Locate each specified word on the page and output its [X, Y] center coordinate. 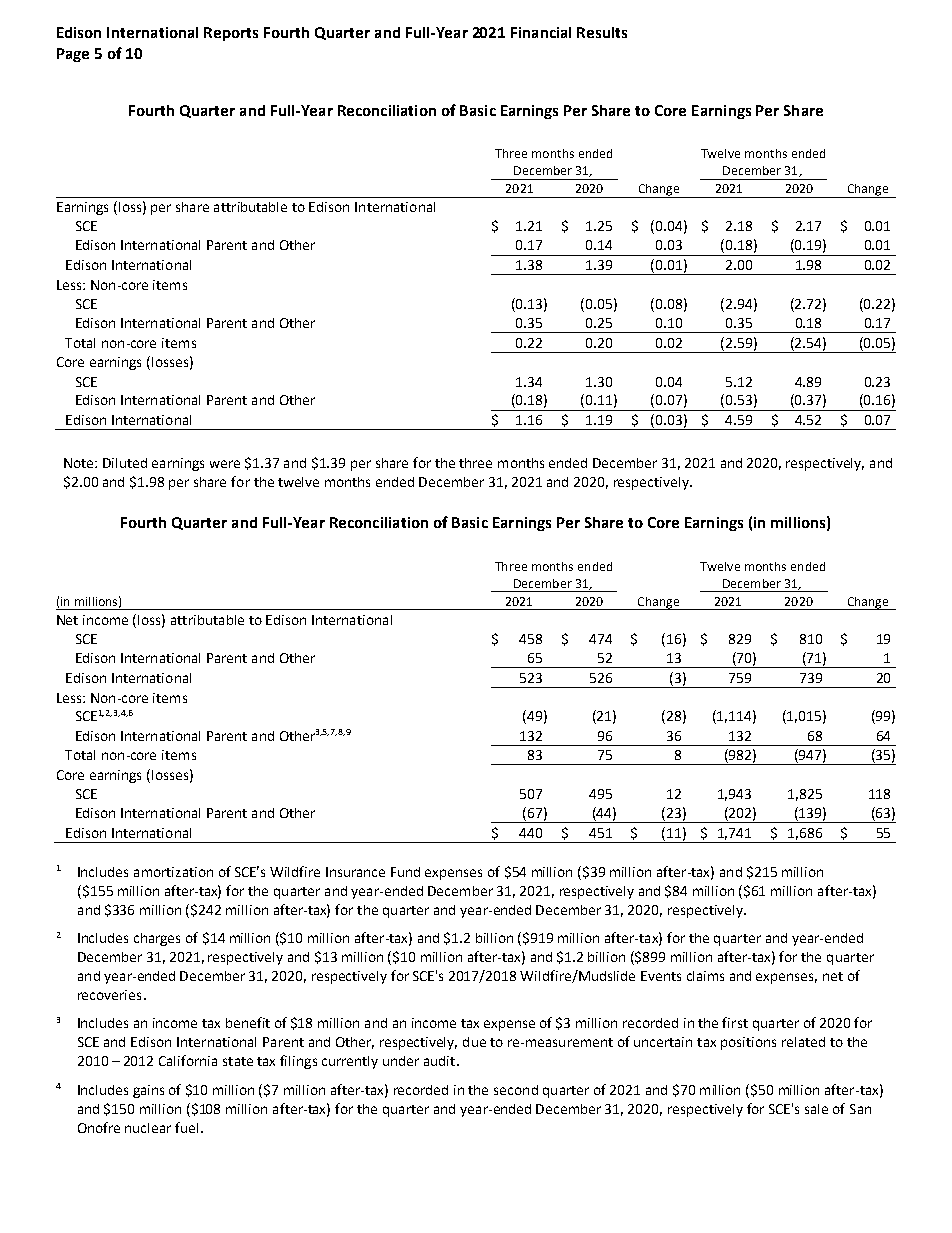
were [225, 464]
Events [661, 976]
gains [148, 1091]
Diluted [125, 463]
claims [705, 976]
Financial [541, 32]
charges [157, 939]
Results [602, 32]
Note [80, 463]
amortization [173, 872]
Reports [231, 34]
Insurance [355, 872]
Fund [405, 872]
